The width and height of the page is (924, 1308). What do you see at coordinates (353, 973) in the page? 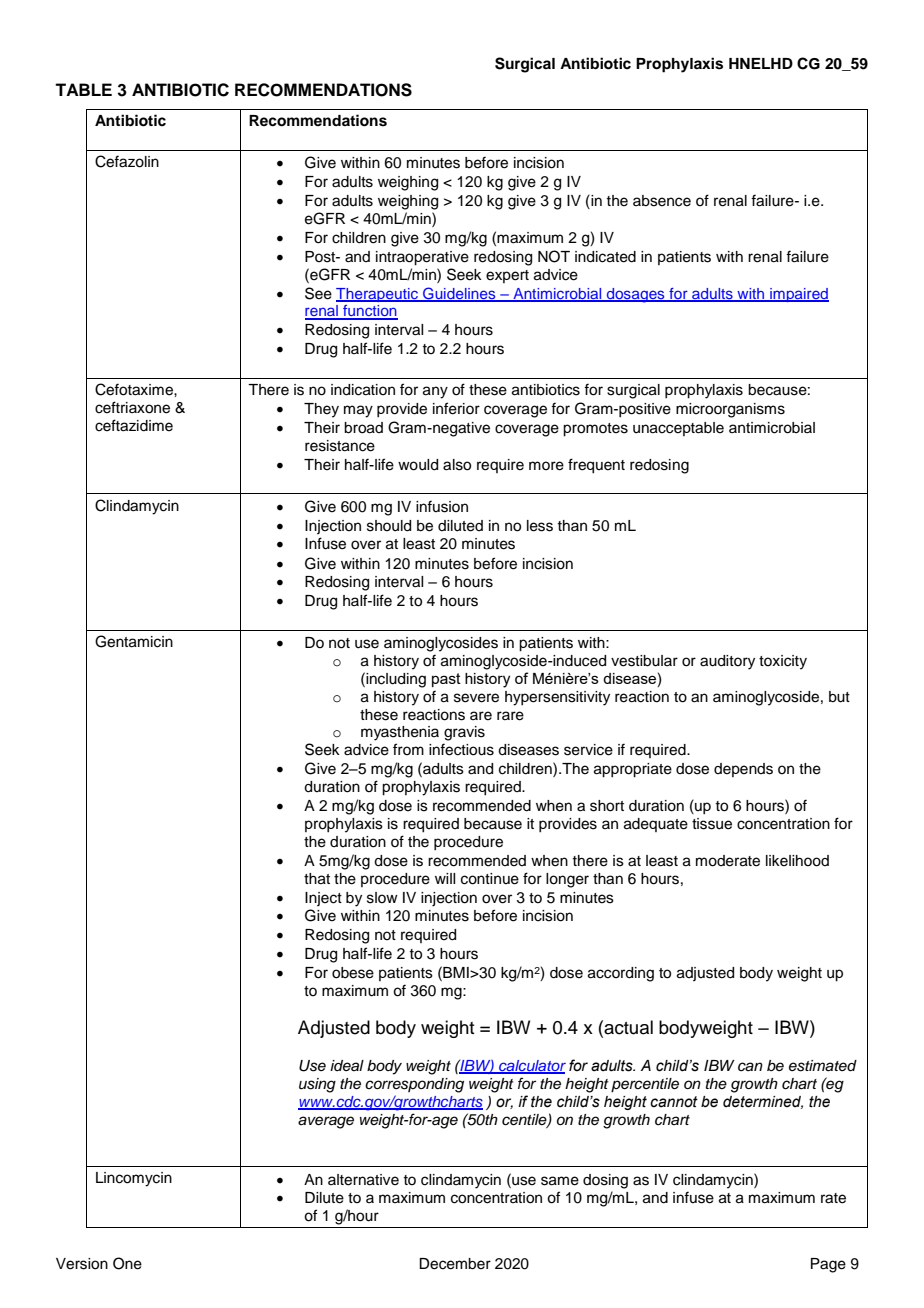
I see `obese` at bounding box center [353, 973].
